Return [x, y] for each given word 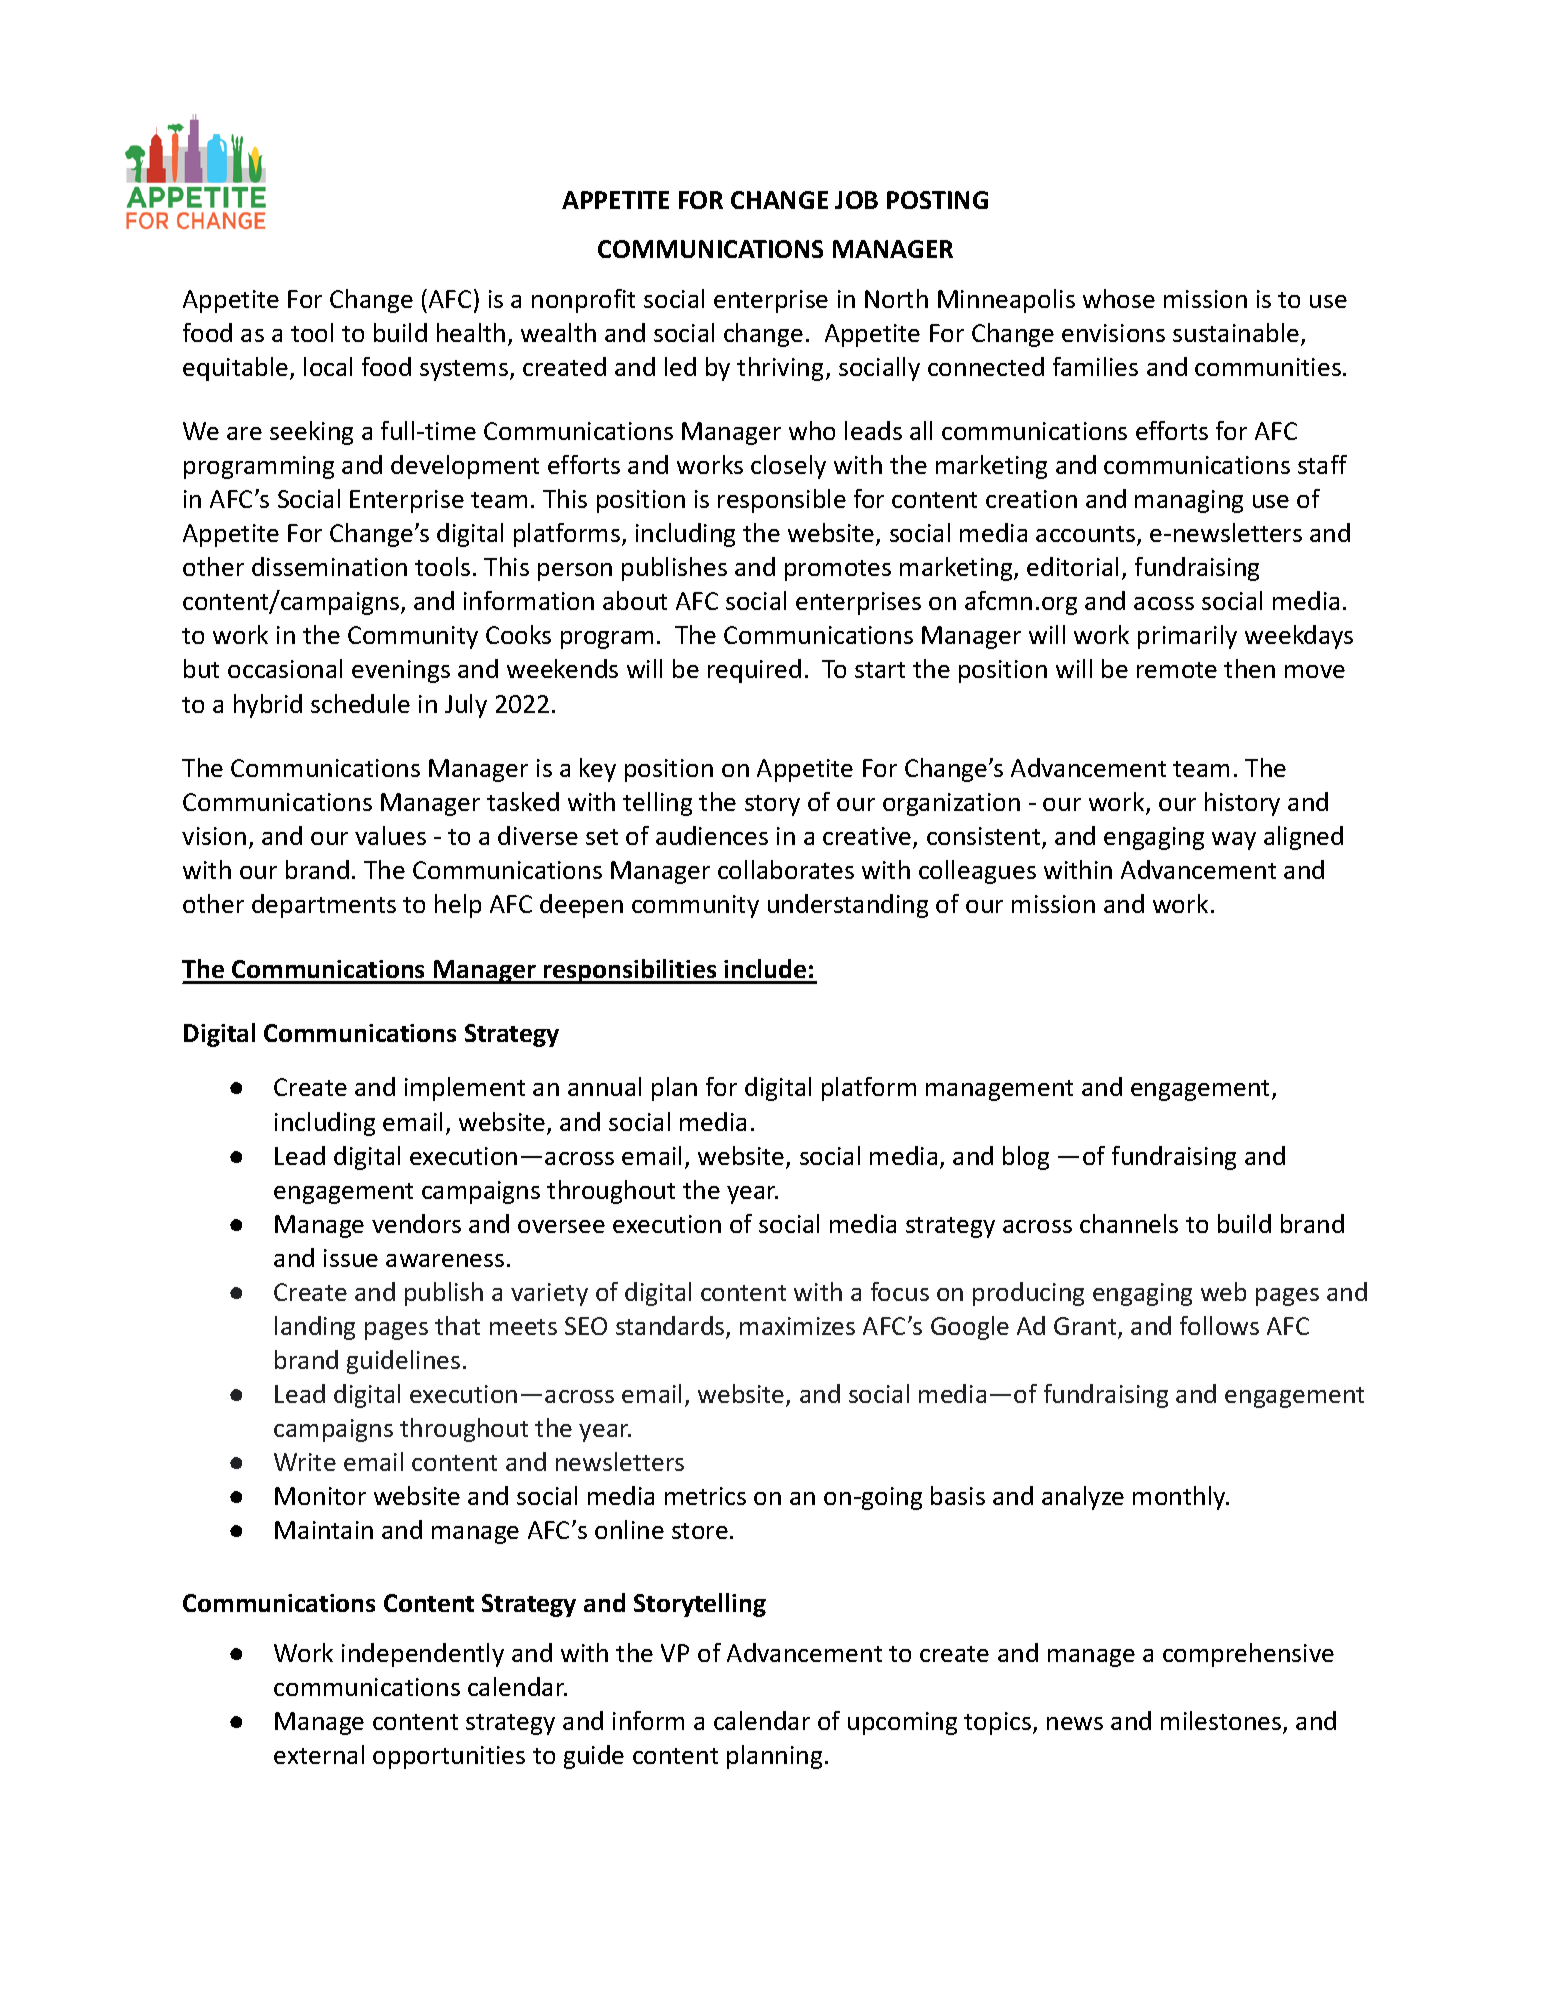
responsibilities [630, 971]
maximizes [797, 1326]
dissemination [329, 566]
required [754, 671]
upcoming [902, 1723]
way [1234, 841]
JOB [856, 200]
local [328, 366]
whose [1119, 298]
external [319, 1754]
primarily [1187, 637]
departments [324, 906]
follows [1219, 1325]
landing [315, 1328]
